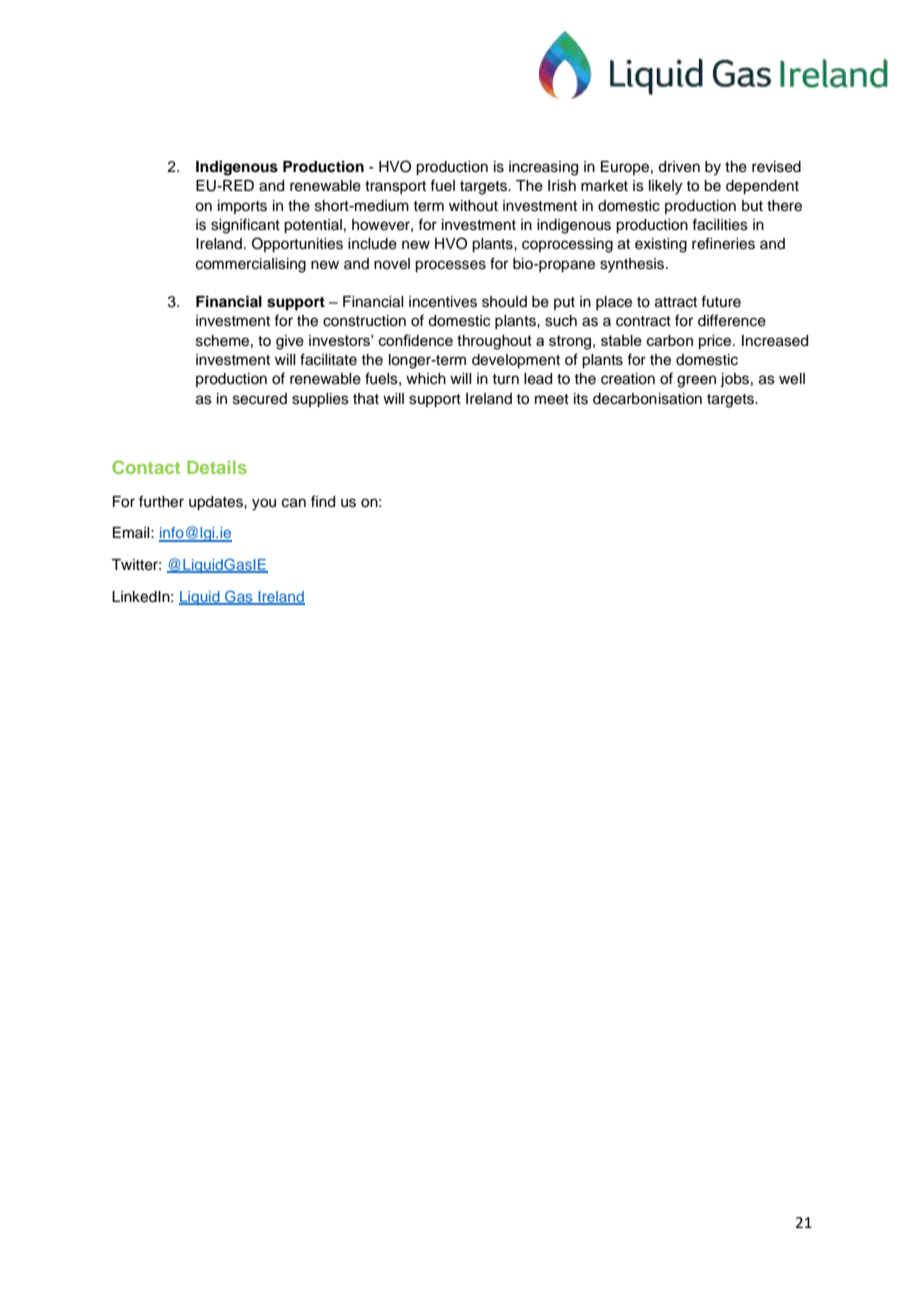  Describe the element at coordinates (505, 379) in the document. I see `turn` at that location.
